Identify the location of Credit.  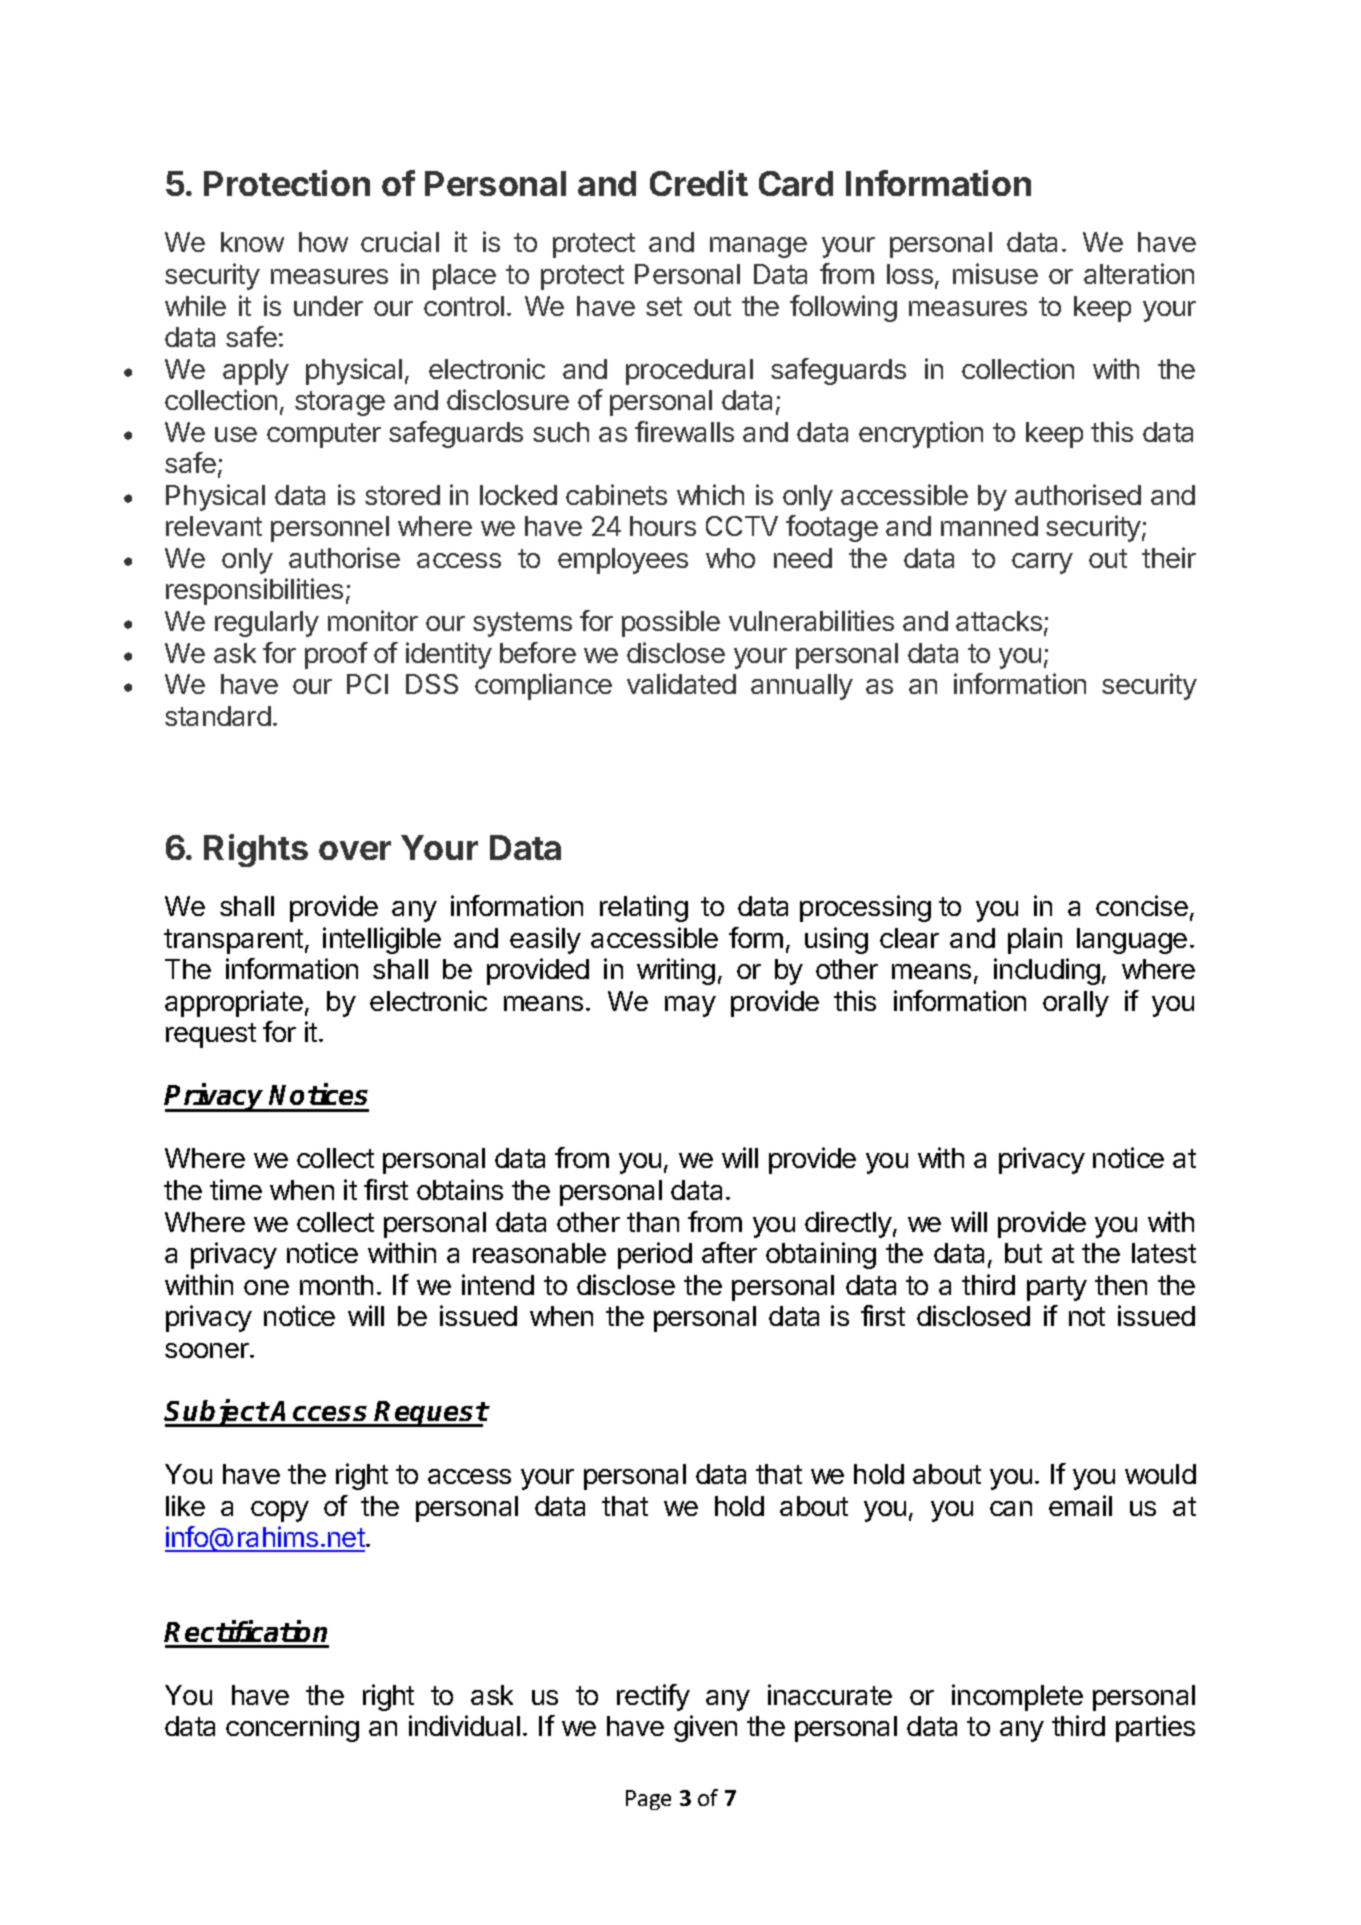
(699, 183).
